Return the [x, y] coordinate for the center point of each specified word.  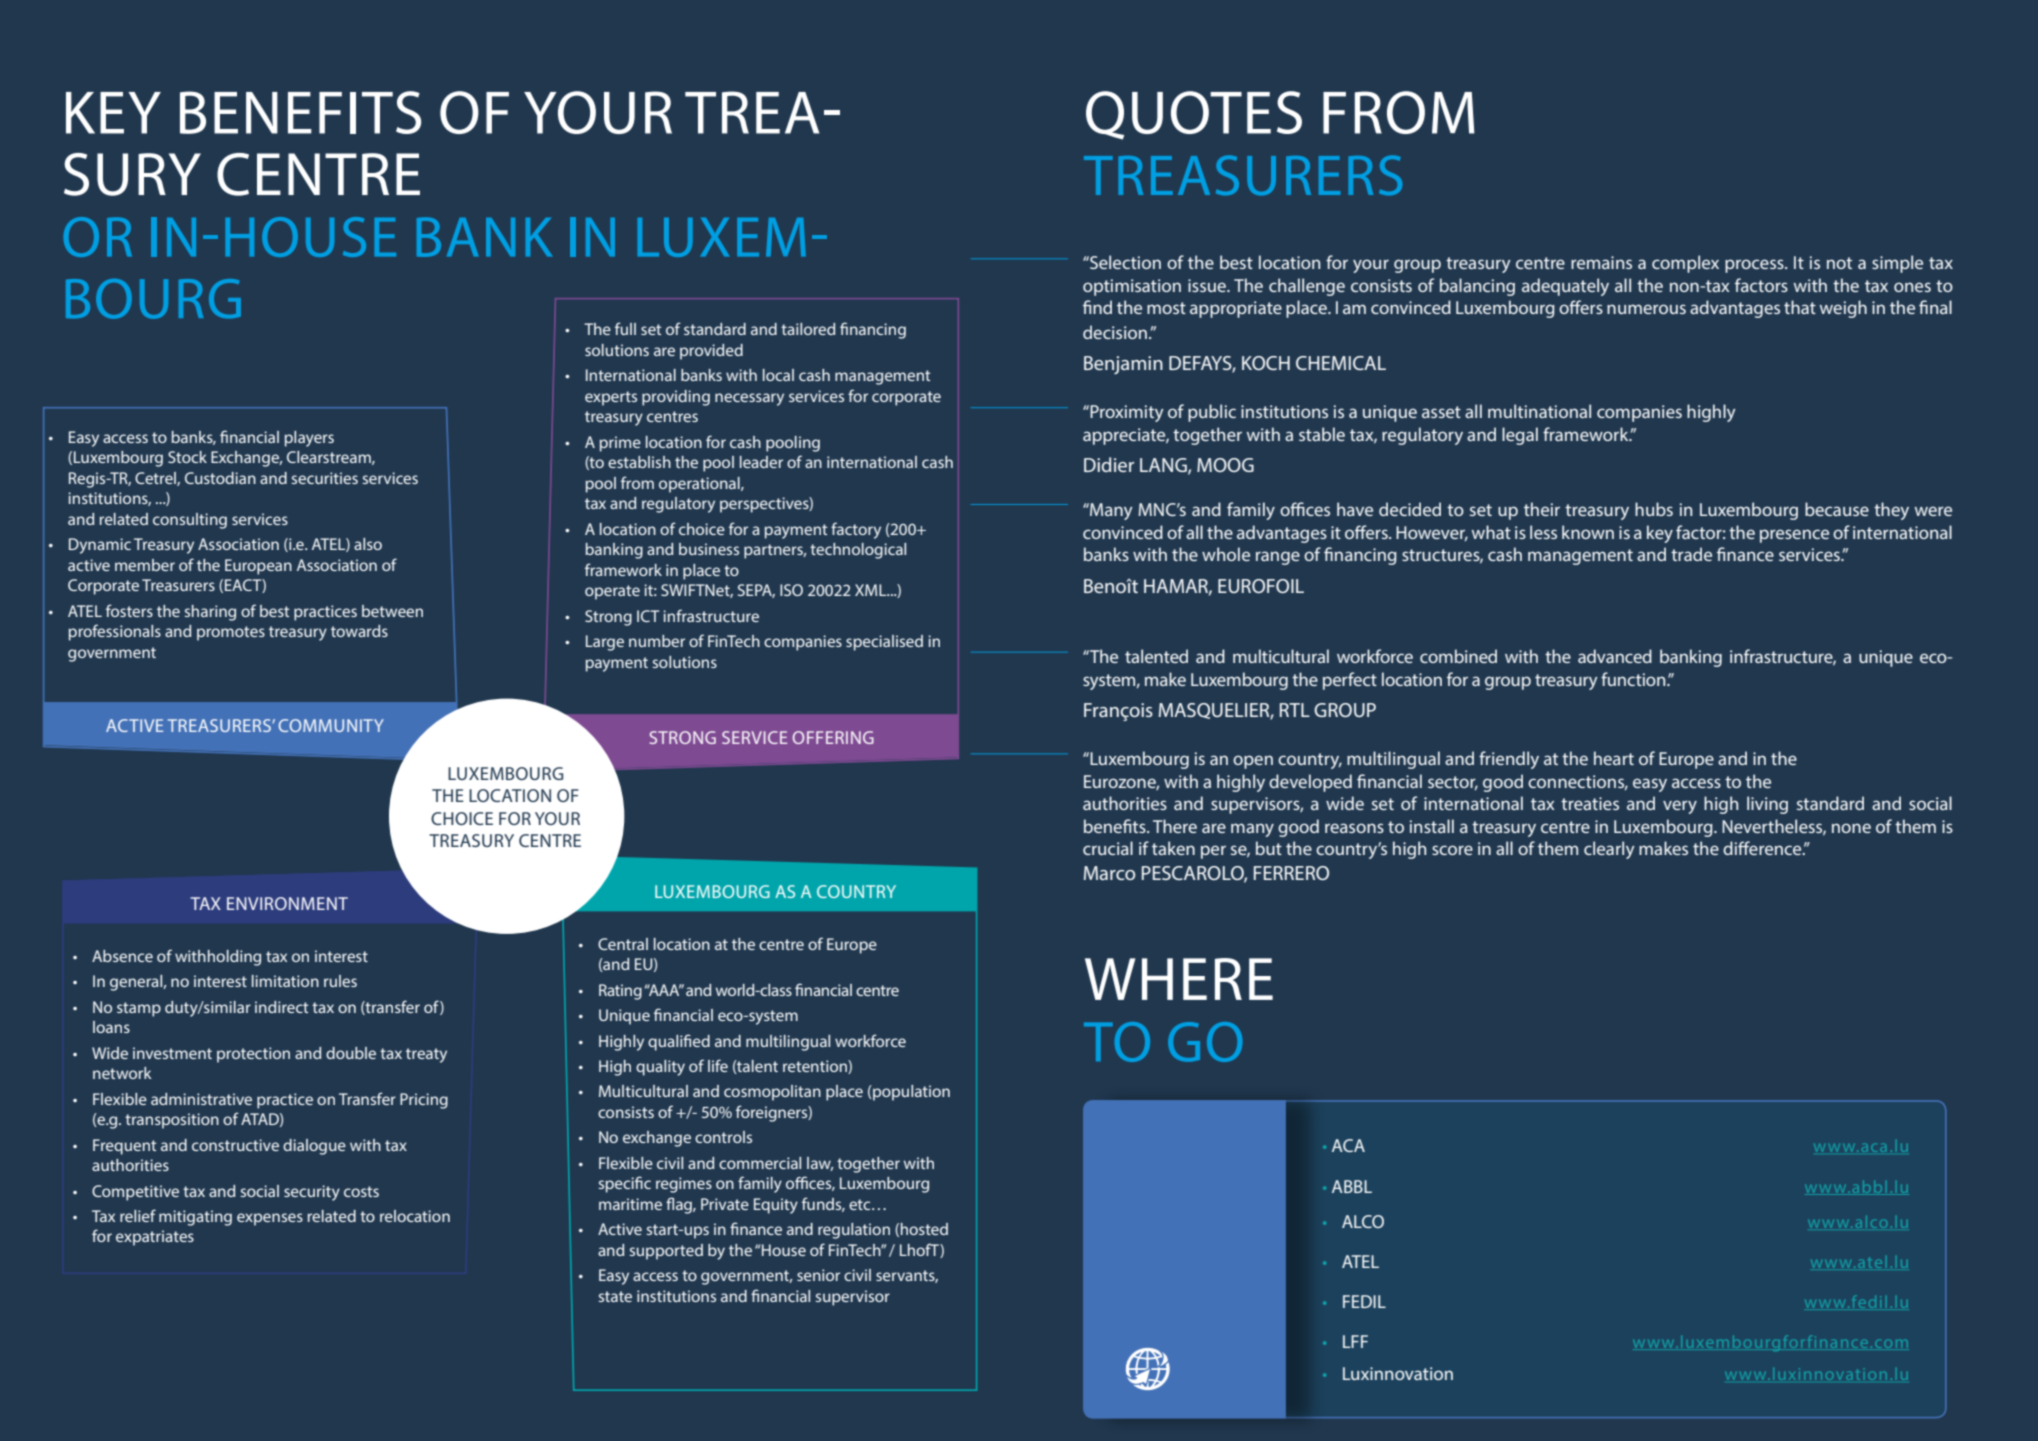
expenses [270, 1219]
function [1634, 679]
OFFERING [833, 737]
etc [861, 1204]
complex [1685, 264]
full [625, 328]
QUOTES [1194, 115]
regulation [854, 1231]
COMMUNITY [331, 725]
